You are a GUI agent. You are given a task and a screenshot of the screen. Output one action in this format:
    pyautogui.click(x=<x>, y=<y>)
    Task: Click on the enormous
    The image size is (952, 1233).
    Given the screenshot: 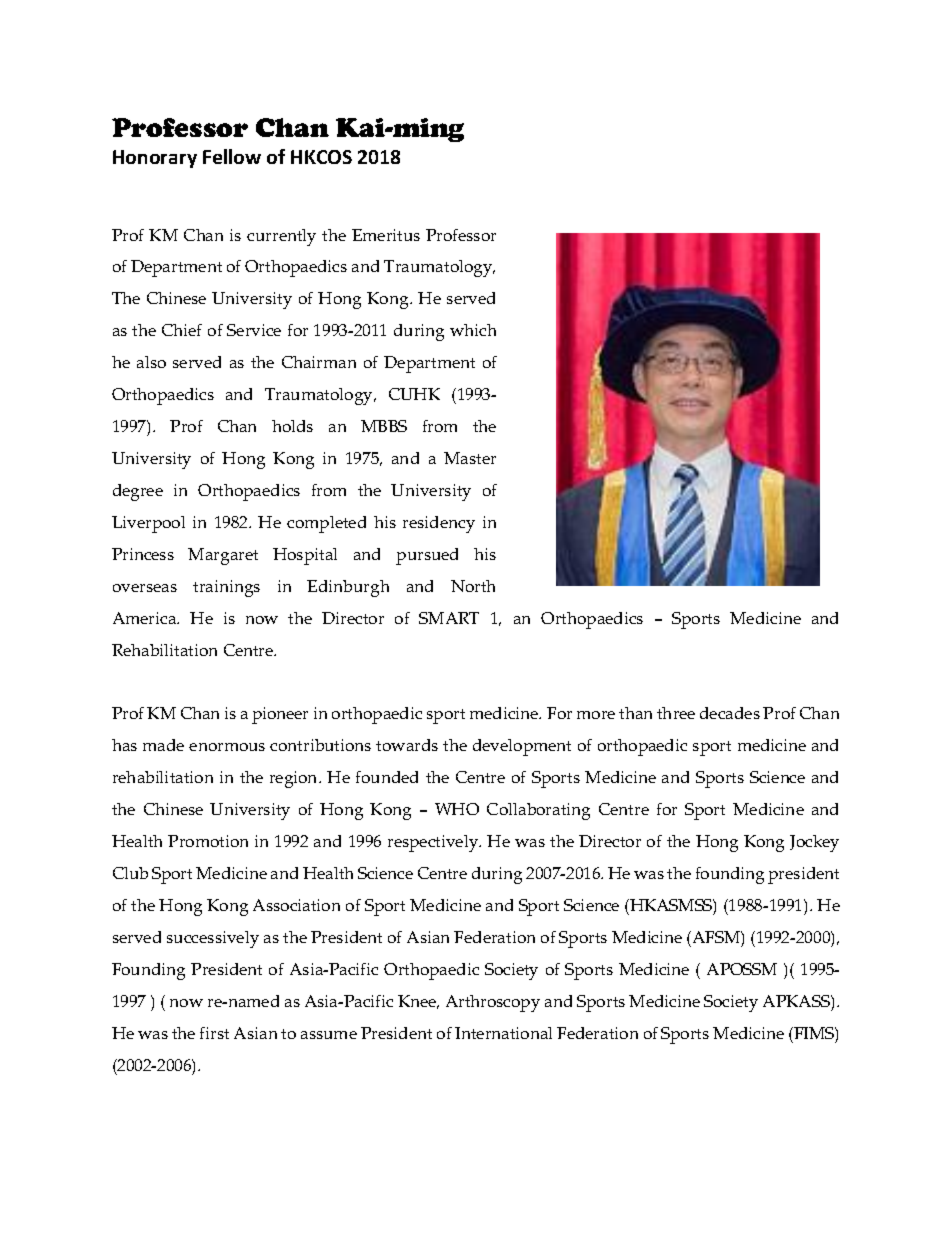 What is the action you would take?
    pyautogui.click(x=227, y=747)
